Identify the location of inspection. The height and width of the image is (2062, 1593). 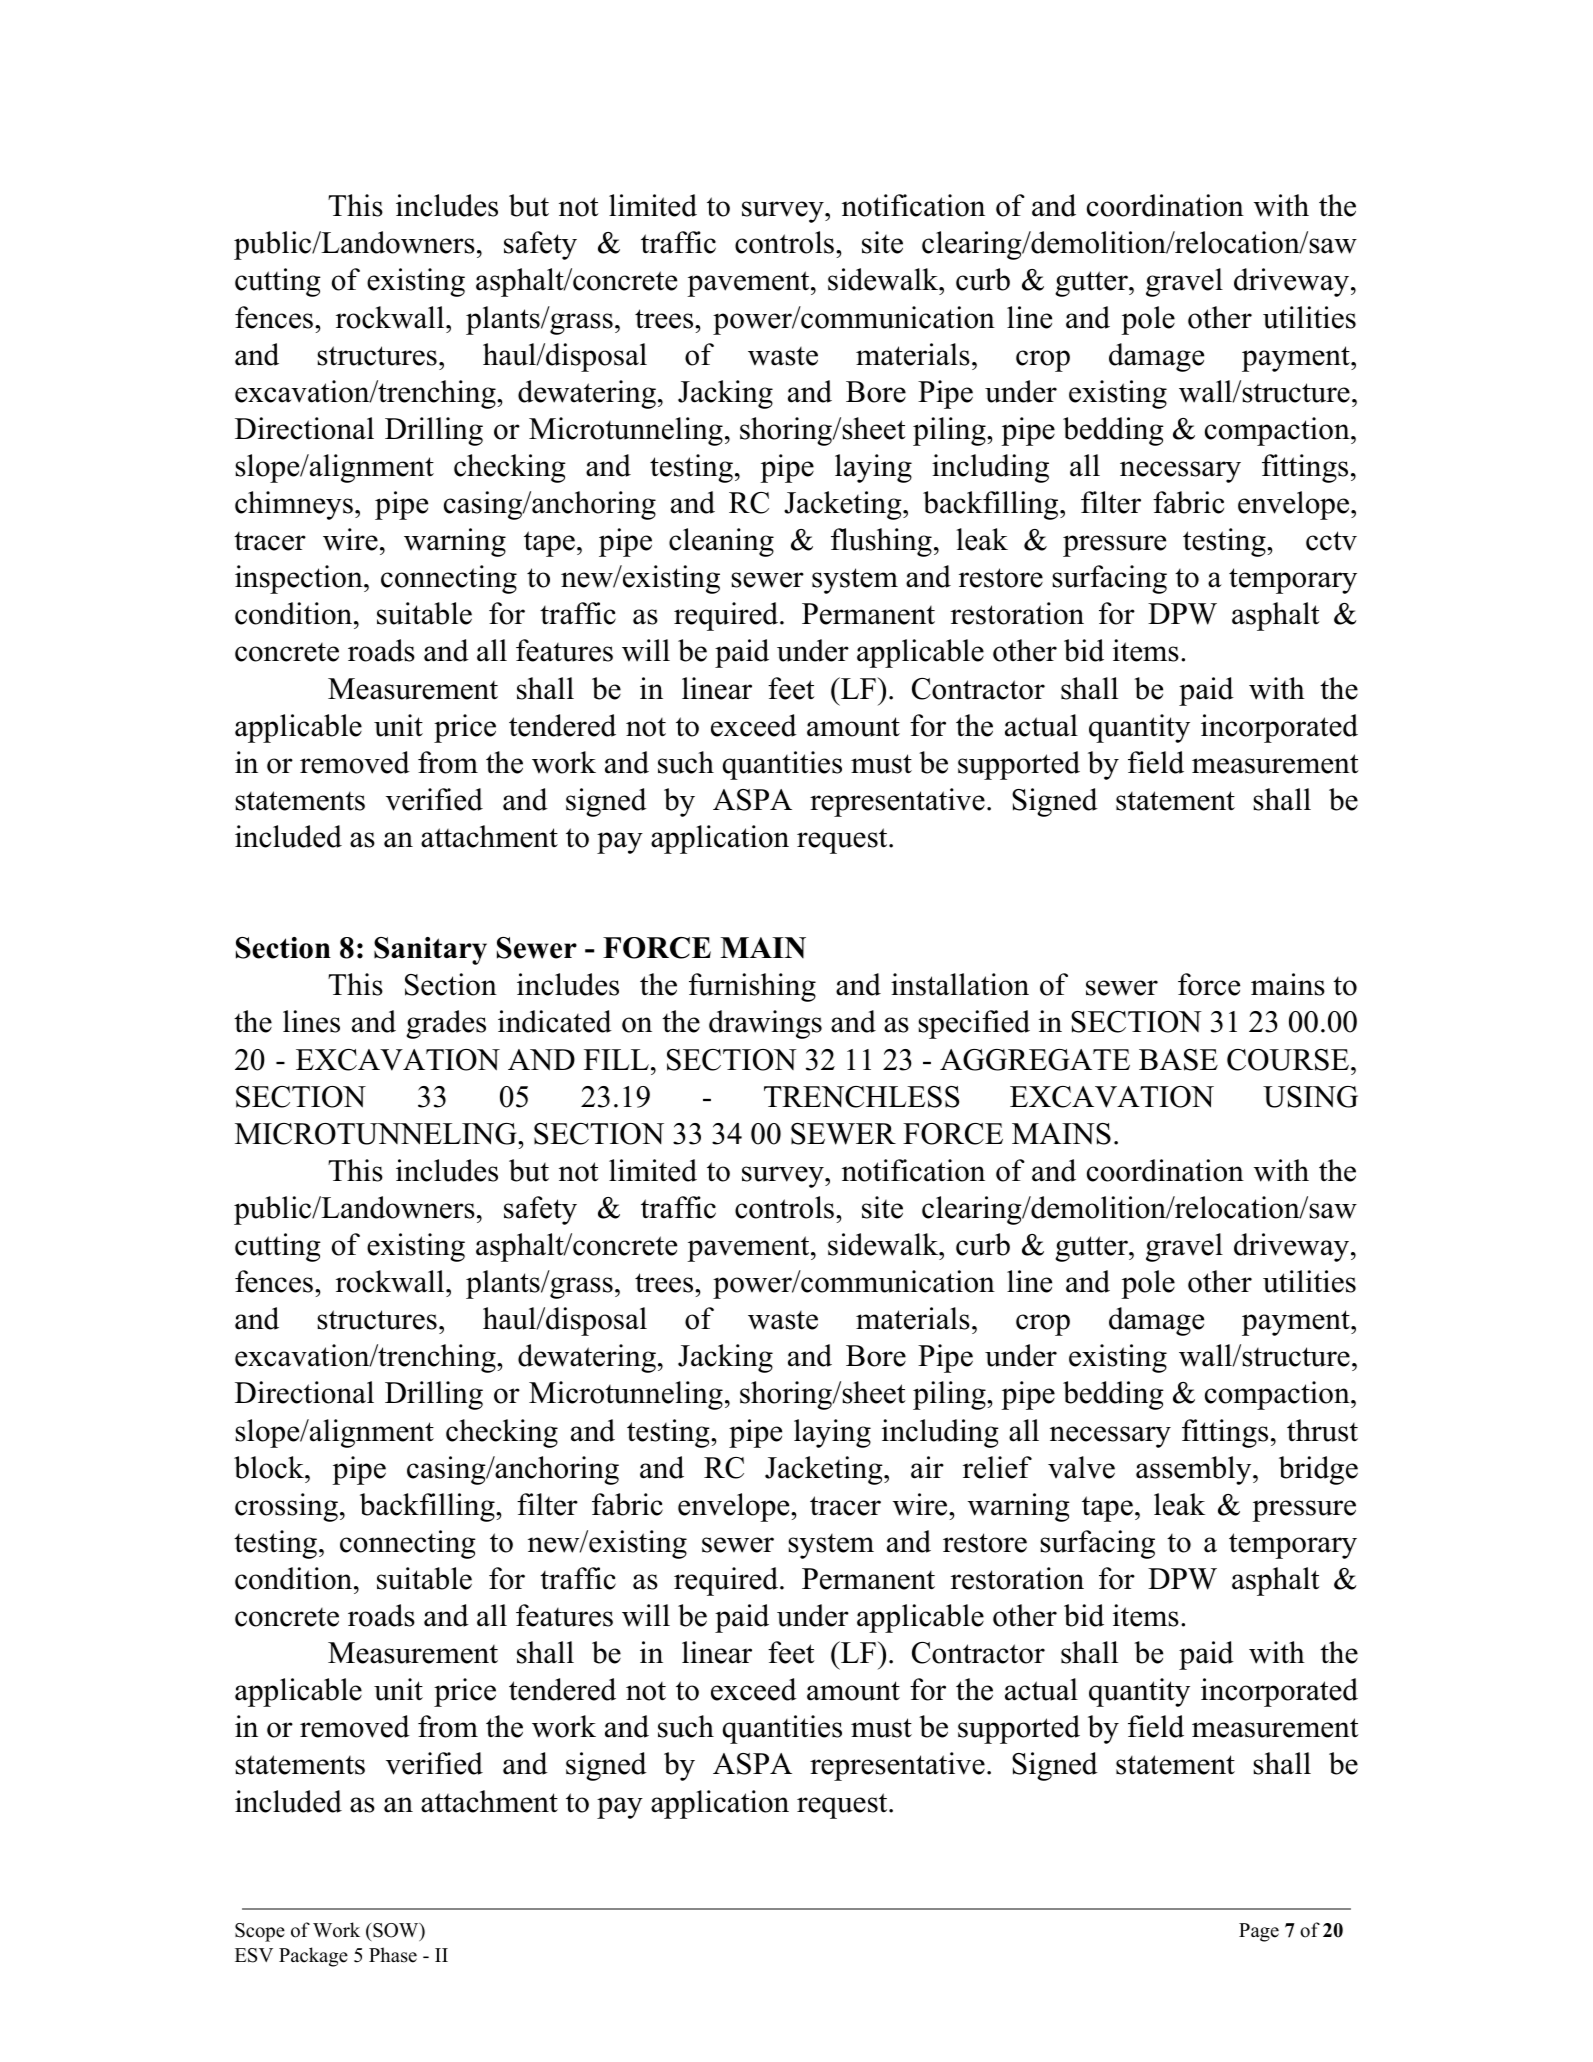
(300, 579).
